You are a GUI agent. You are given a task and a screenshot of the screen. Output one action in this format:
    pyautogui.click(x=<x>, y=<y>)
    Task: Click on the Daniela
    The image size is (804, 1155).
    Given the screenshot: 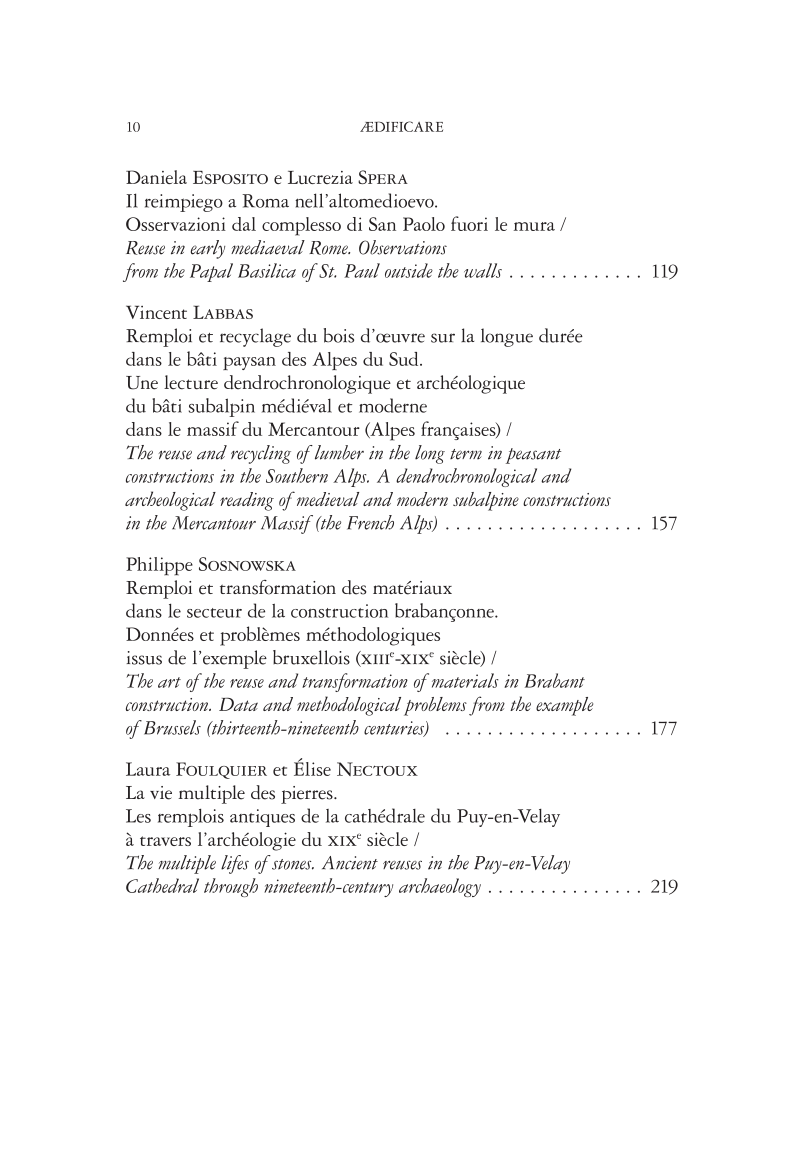 What is the action you would take?
    pyautogui.click(x=156, y=177)
